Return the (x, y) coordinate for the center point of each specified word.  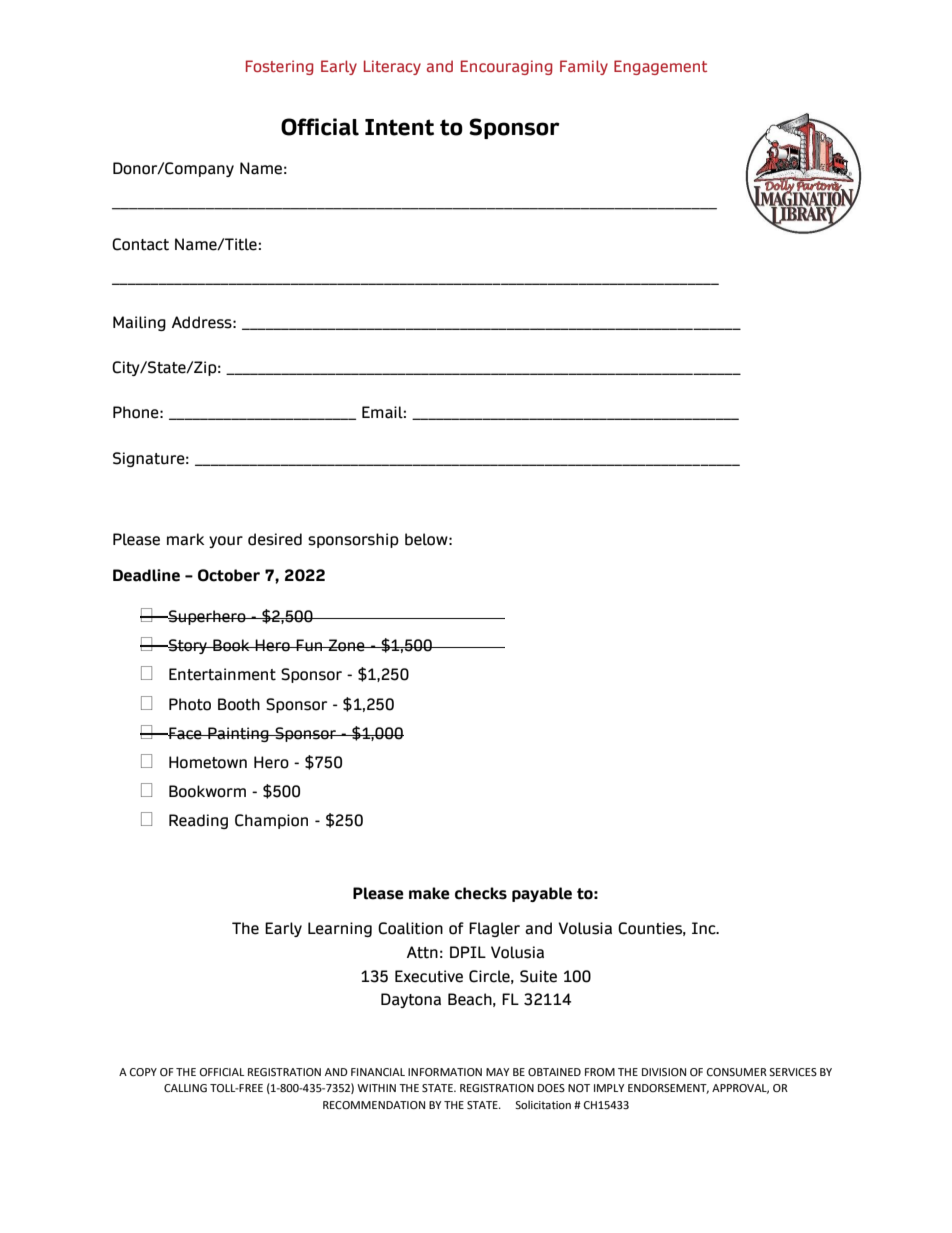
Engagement (660, 67)
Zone (347, 645)
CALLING (185, 1088)
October (229, 575)
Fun (309, 645)
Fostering (280, 67)
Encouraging (507, 67)
